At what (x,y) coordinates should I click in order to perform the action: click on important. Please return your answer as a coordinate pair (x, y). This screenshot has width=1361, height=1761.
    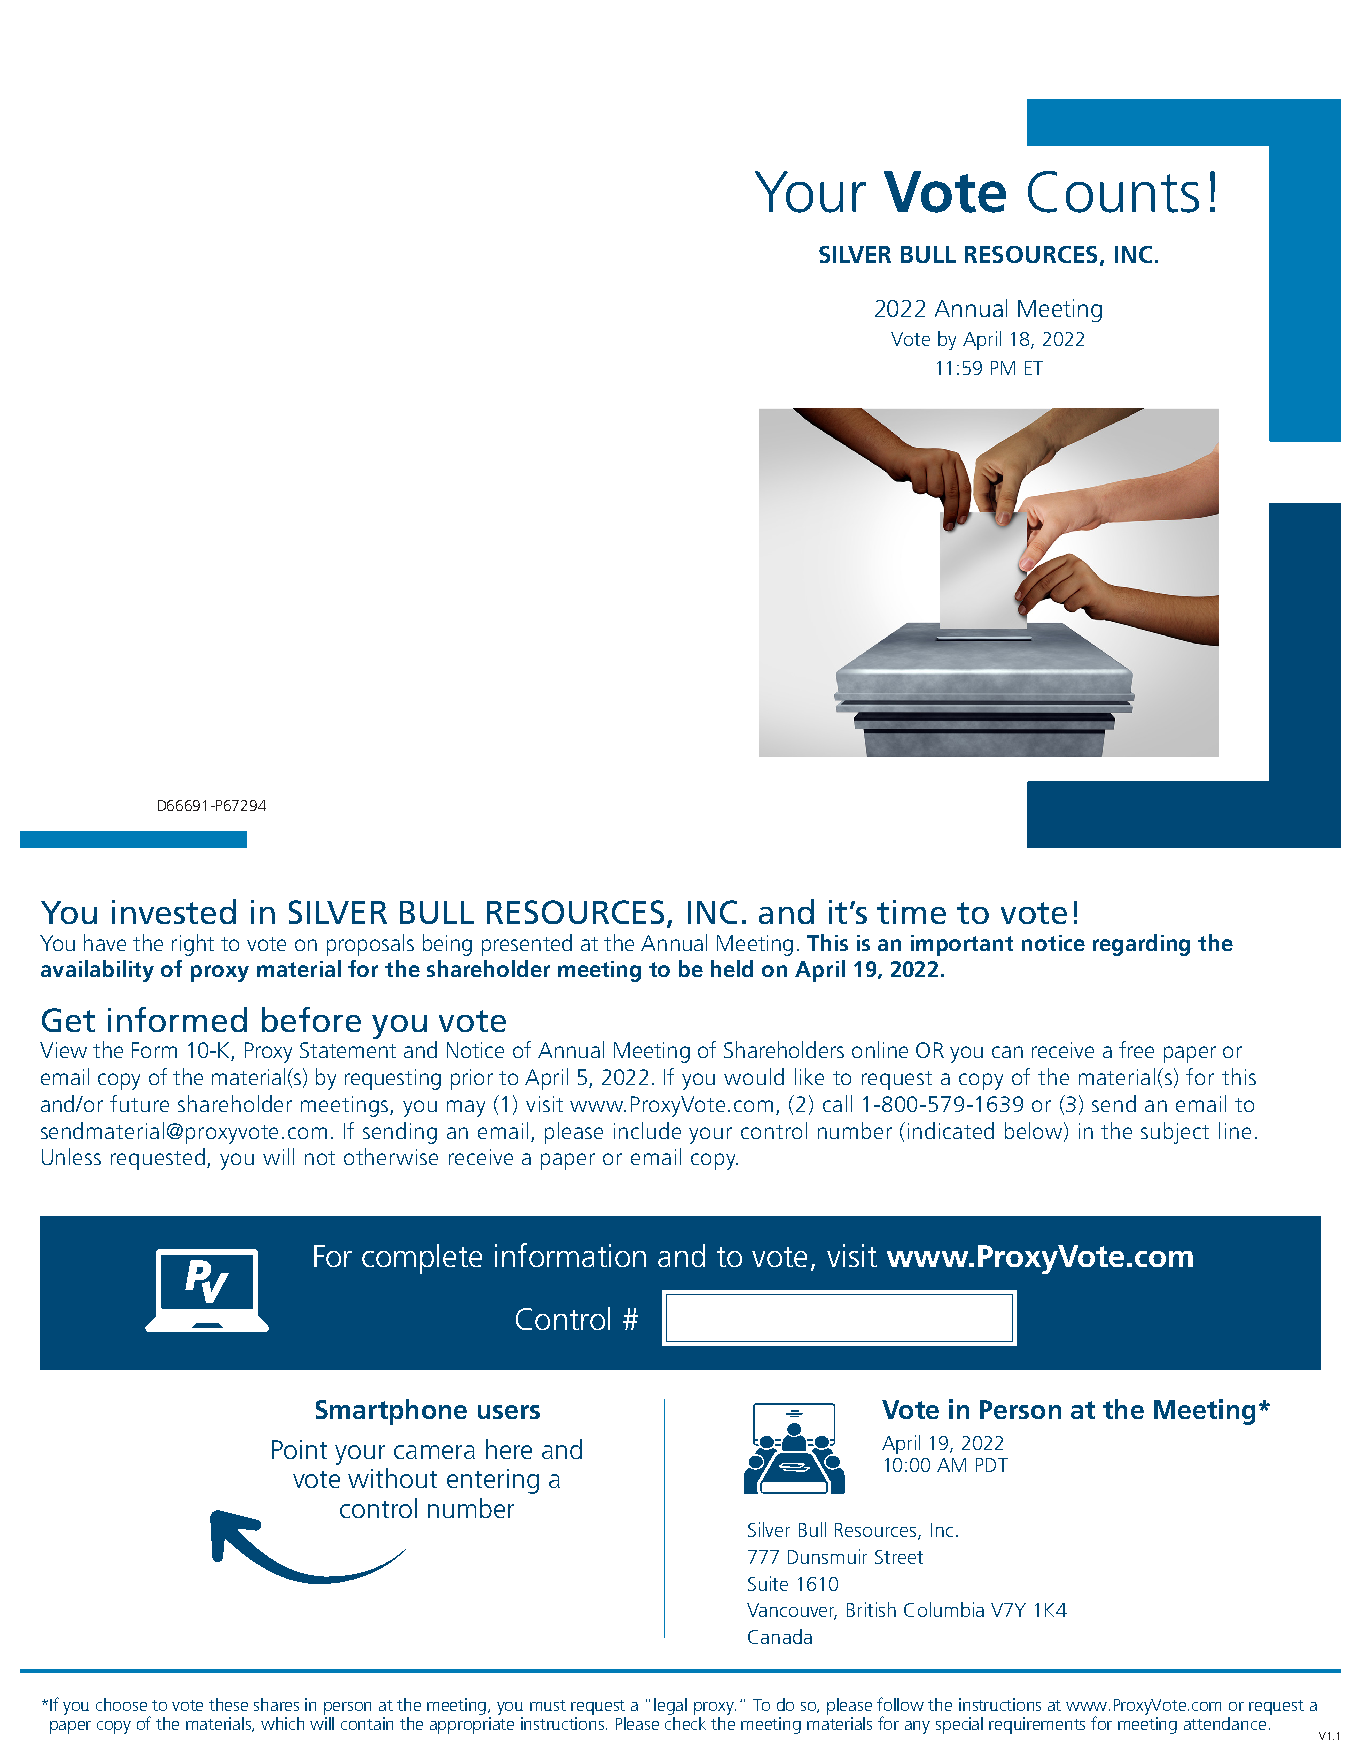
    Looking at the image, I should click on (962, 945).
